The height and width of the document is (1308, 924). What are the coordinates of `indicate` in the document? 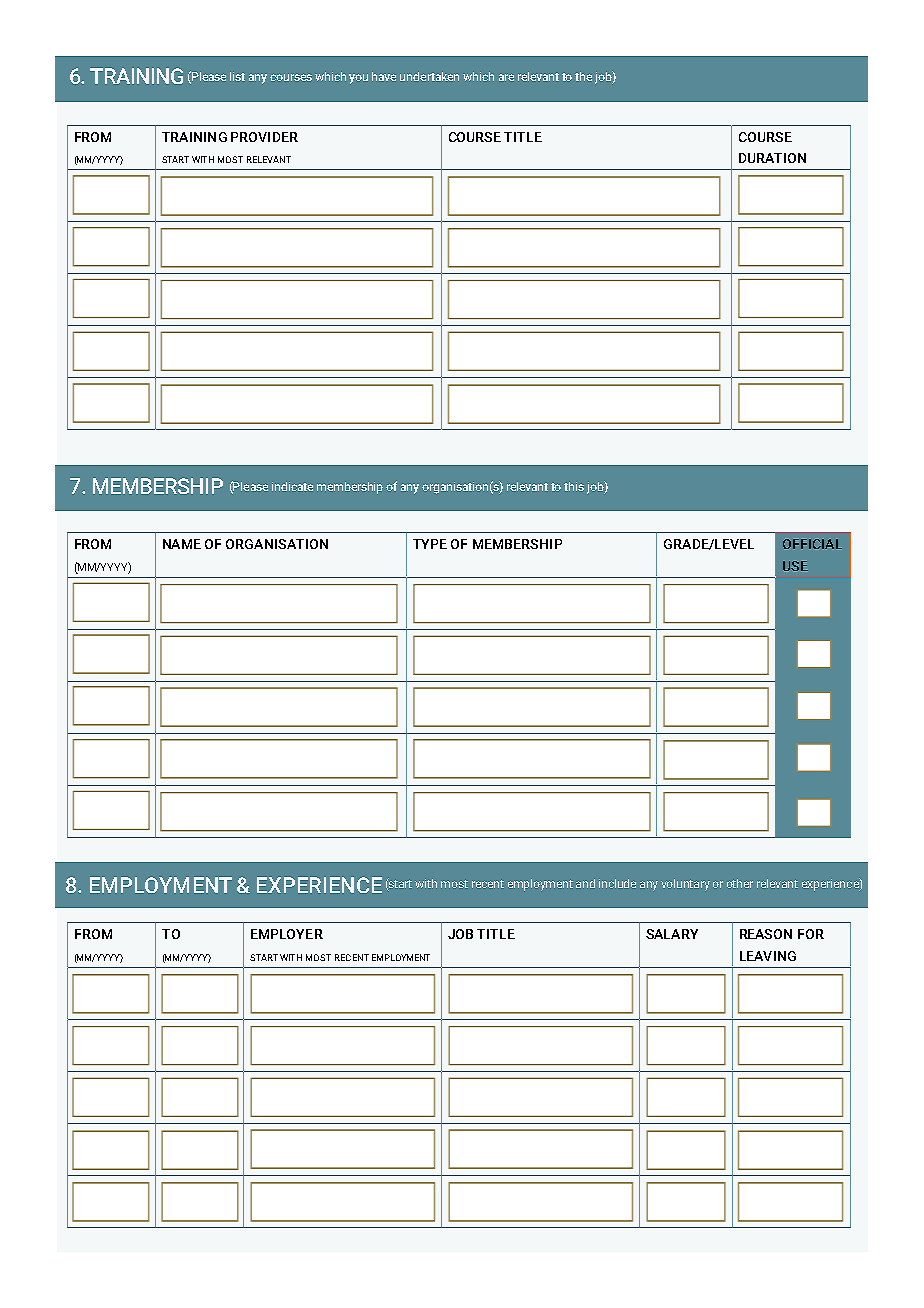 It's located at (292, 486).
